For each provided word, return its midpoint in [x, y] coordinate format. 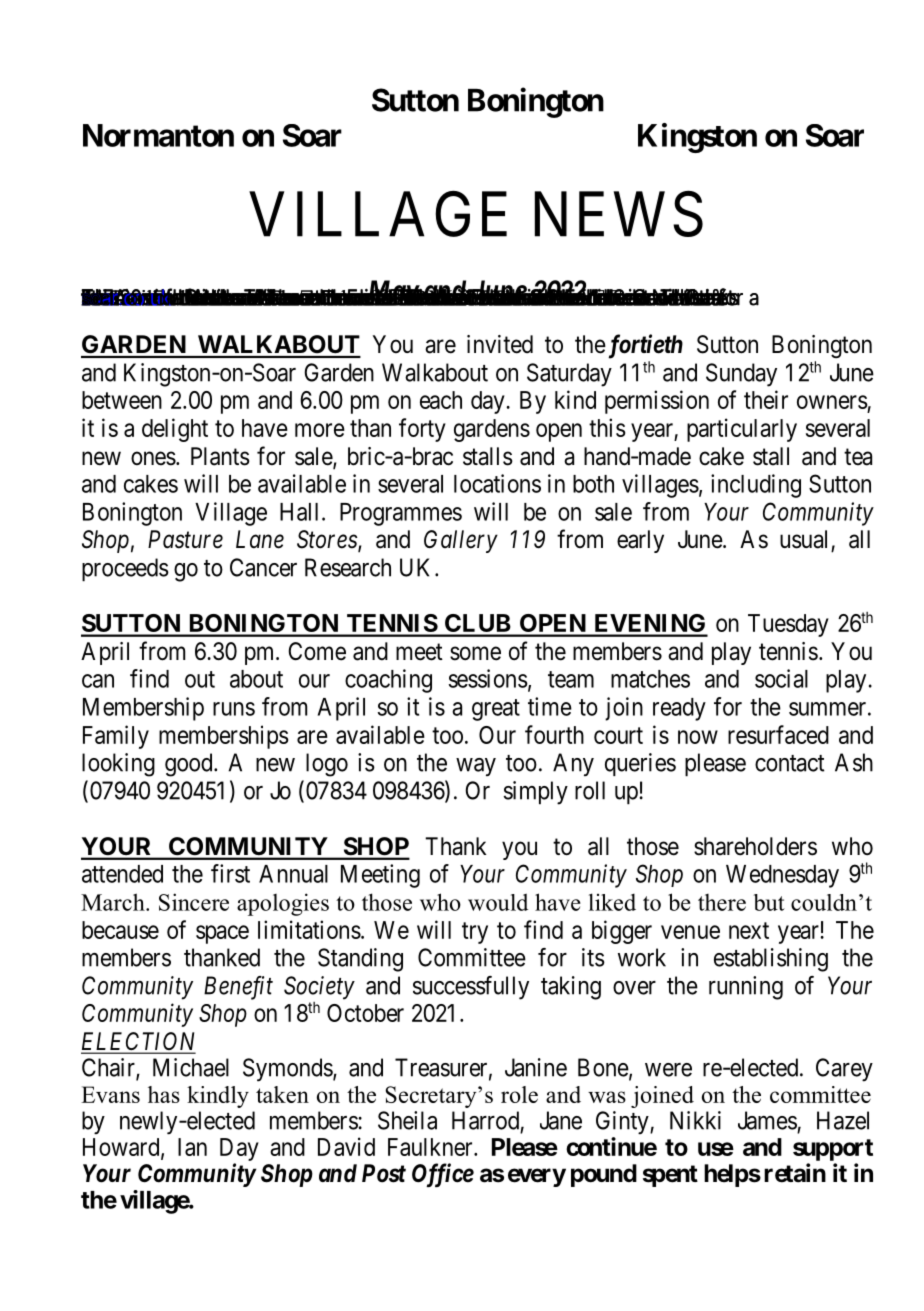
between [122, 400]
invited [500, 344]
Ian [192, 1147]
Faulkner [431, 1147]
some [475, 653]
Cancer [263, 567]
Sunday [741, 375]
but [769, 902]
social [781, 678]
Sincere [194, 902]
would [498, 902]
